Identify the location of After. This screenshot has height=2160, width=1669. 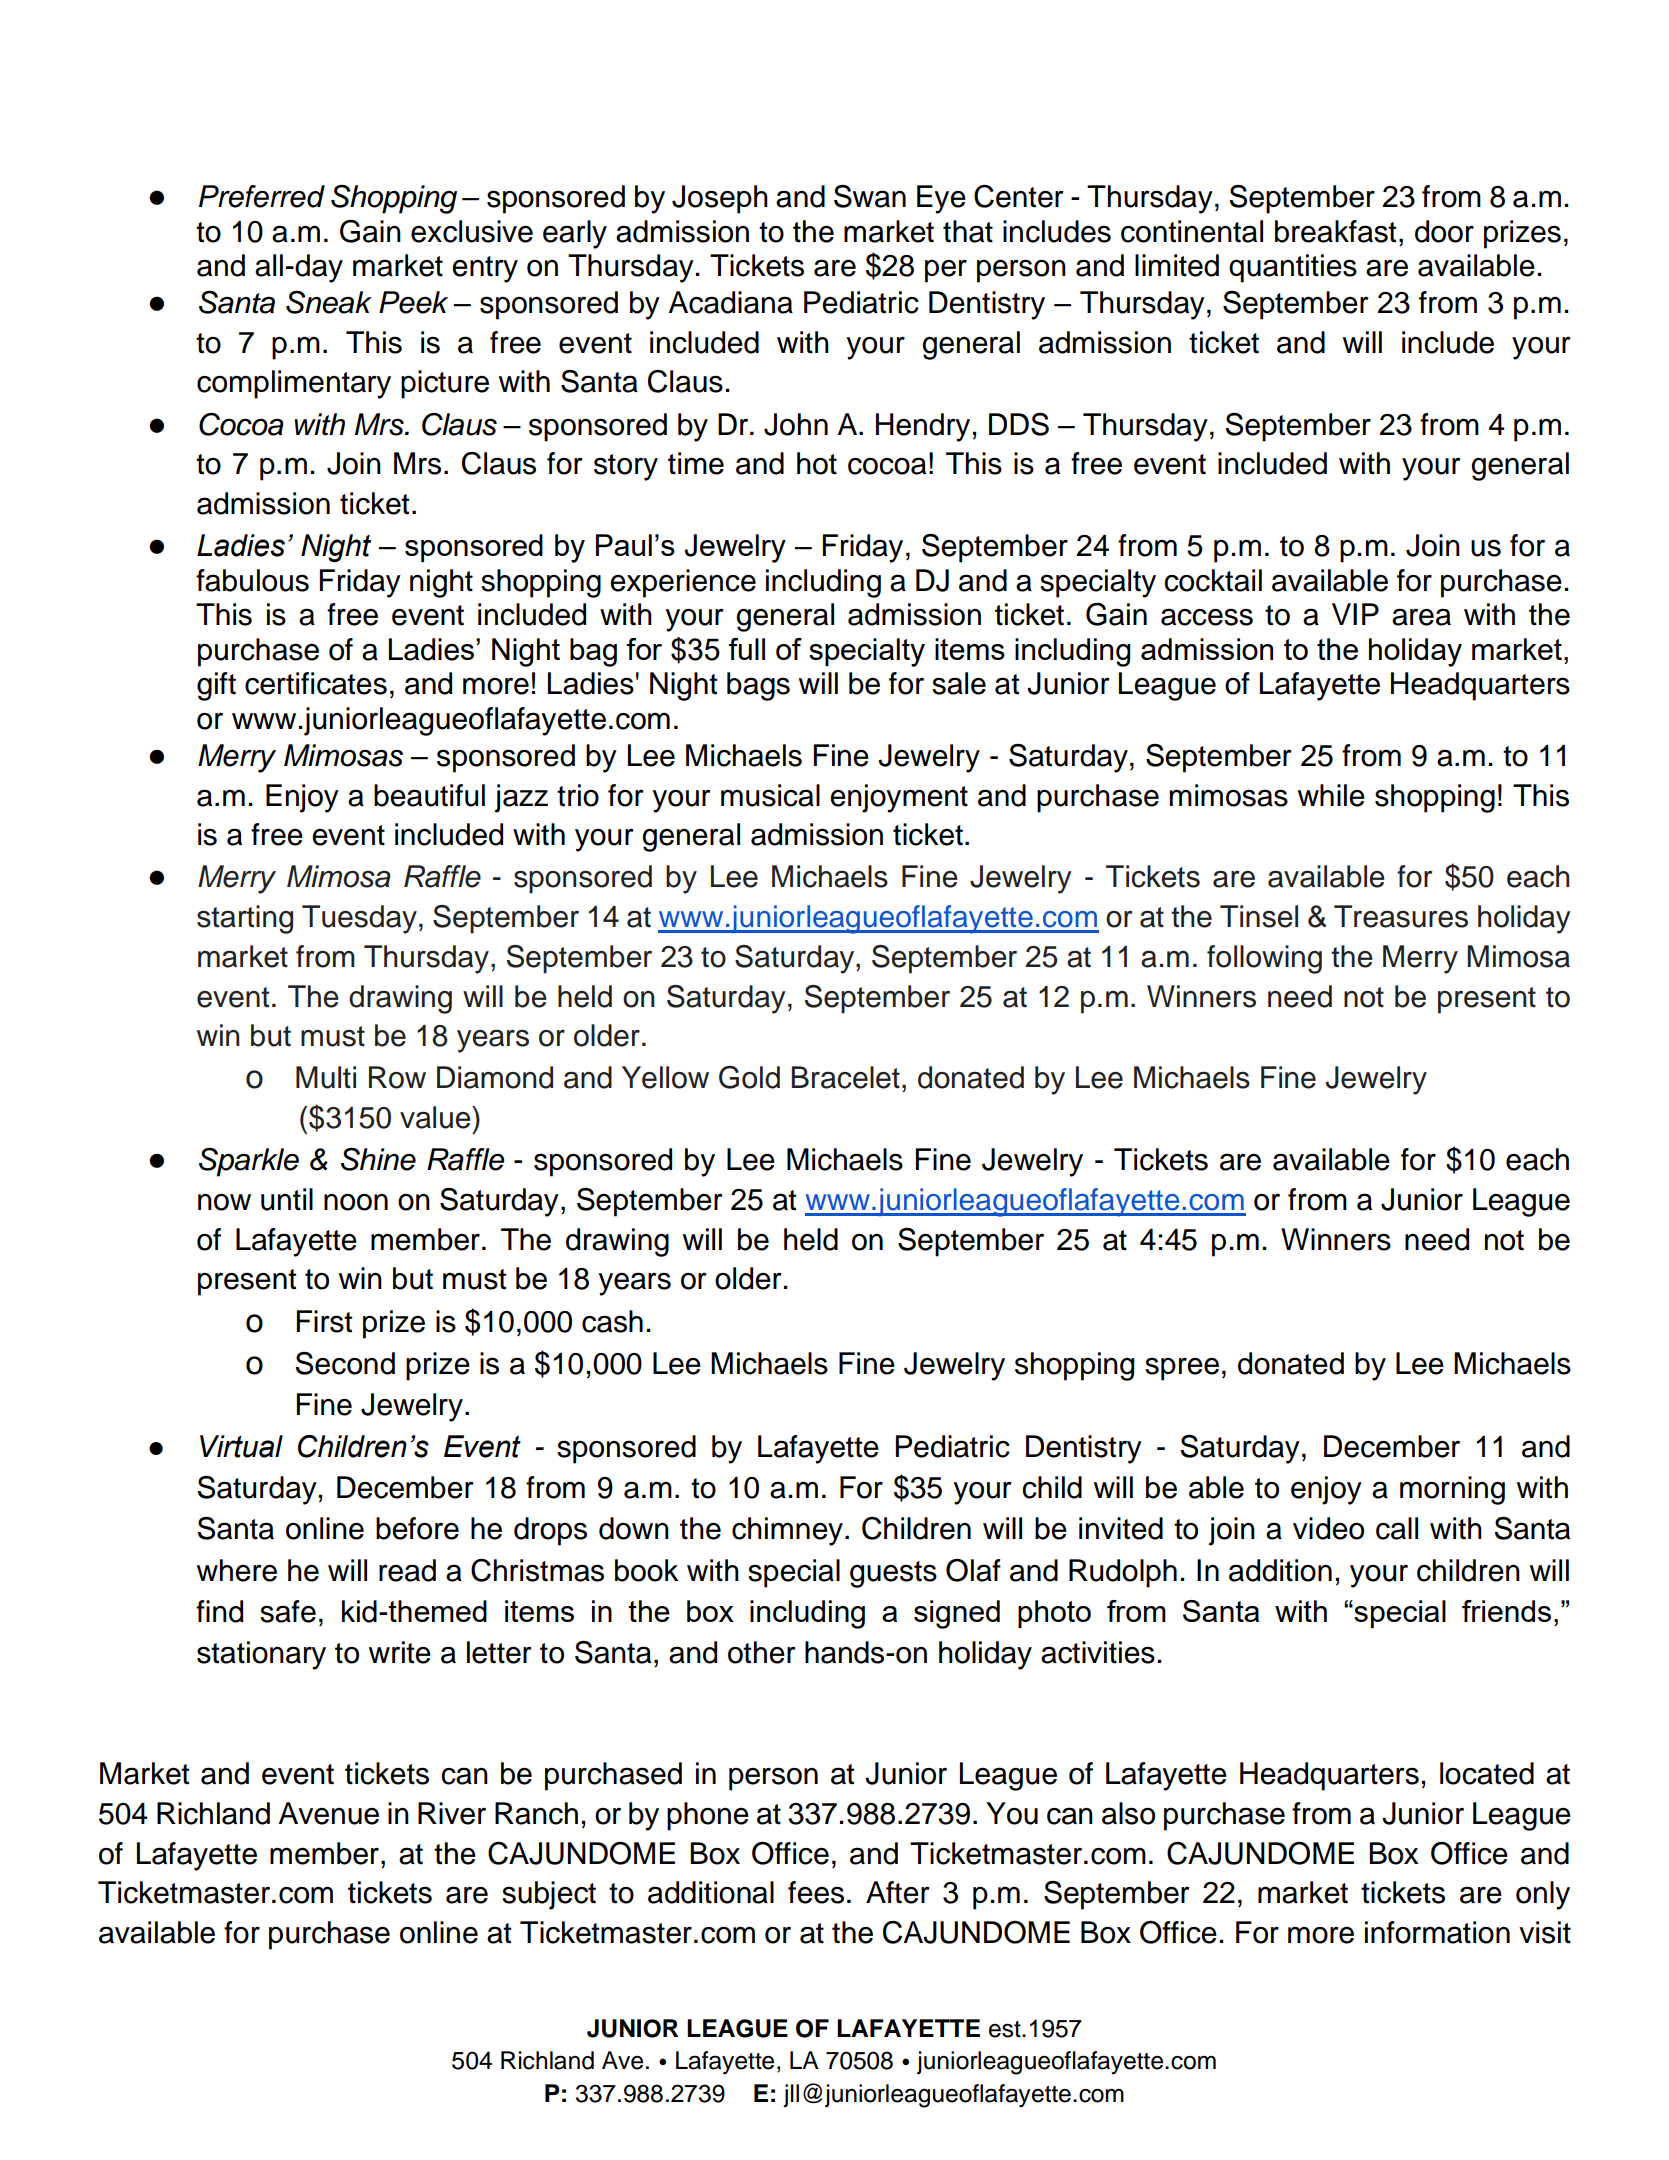
(898, 1892).
